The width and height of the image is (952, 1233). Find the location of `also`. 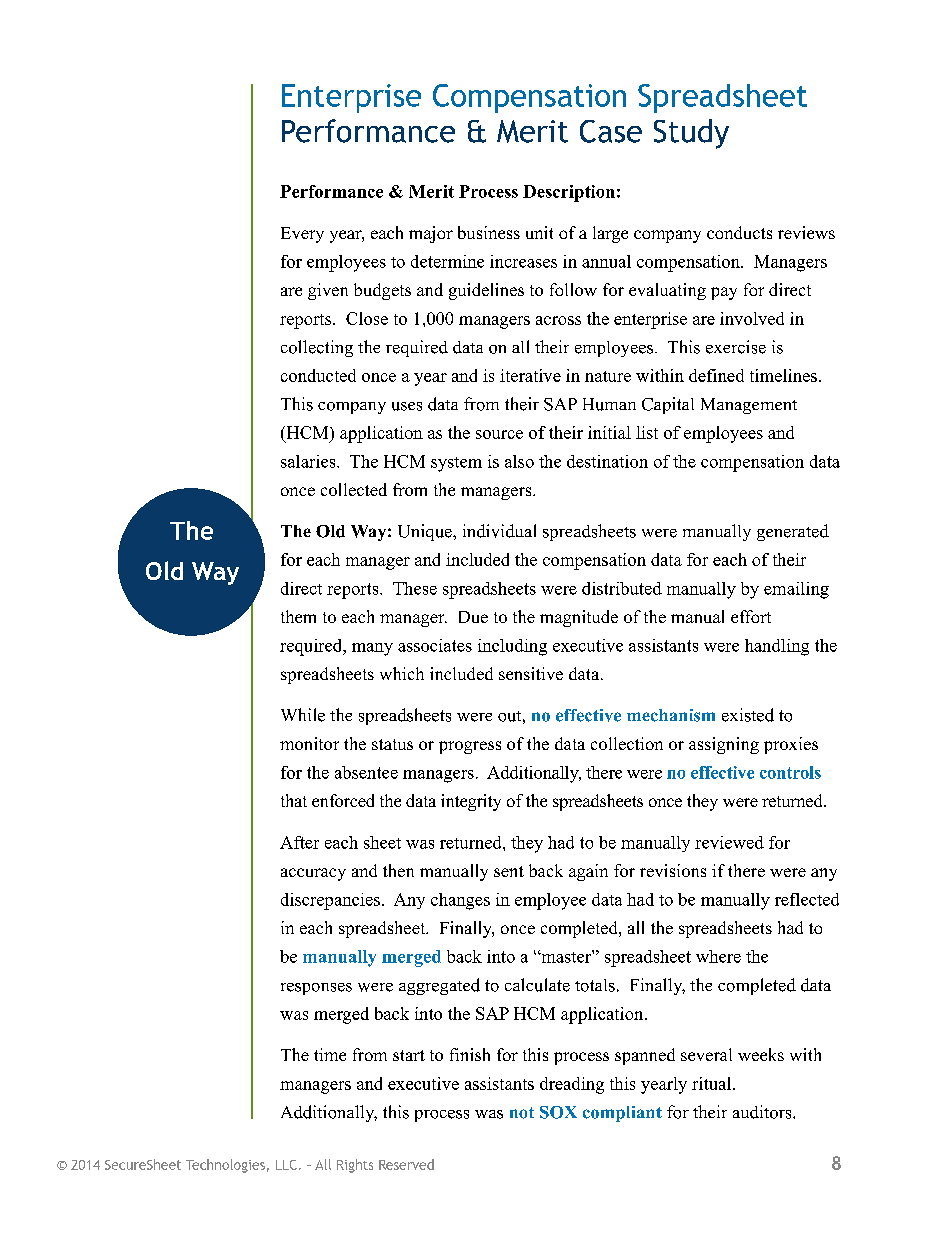

also is located at coordinates (519, 461).
